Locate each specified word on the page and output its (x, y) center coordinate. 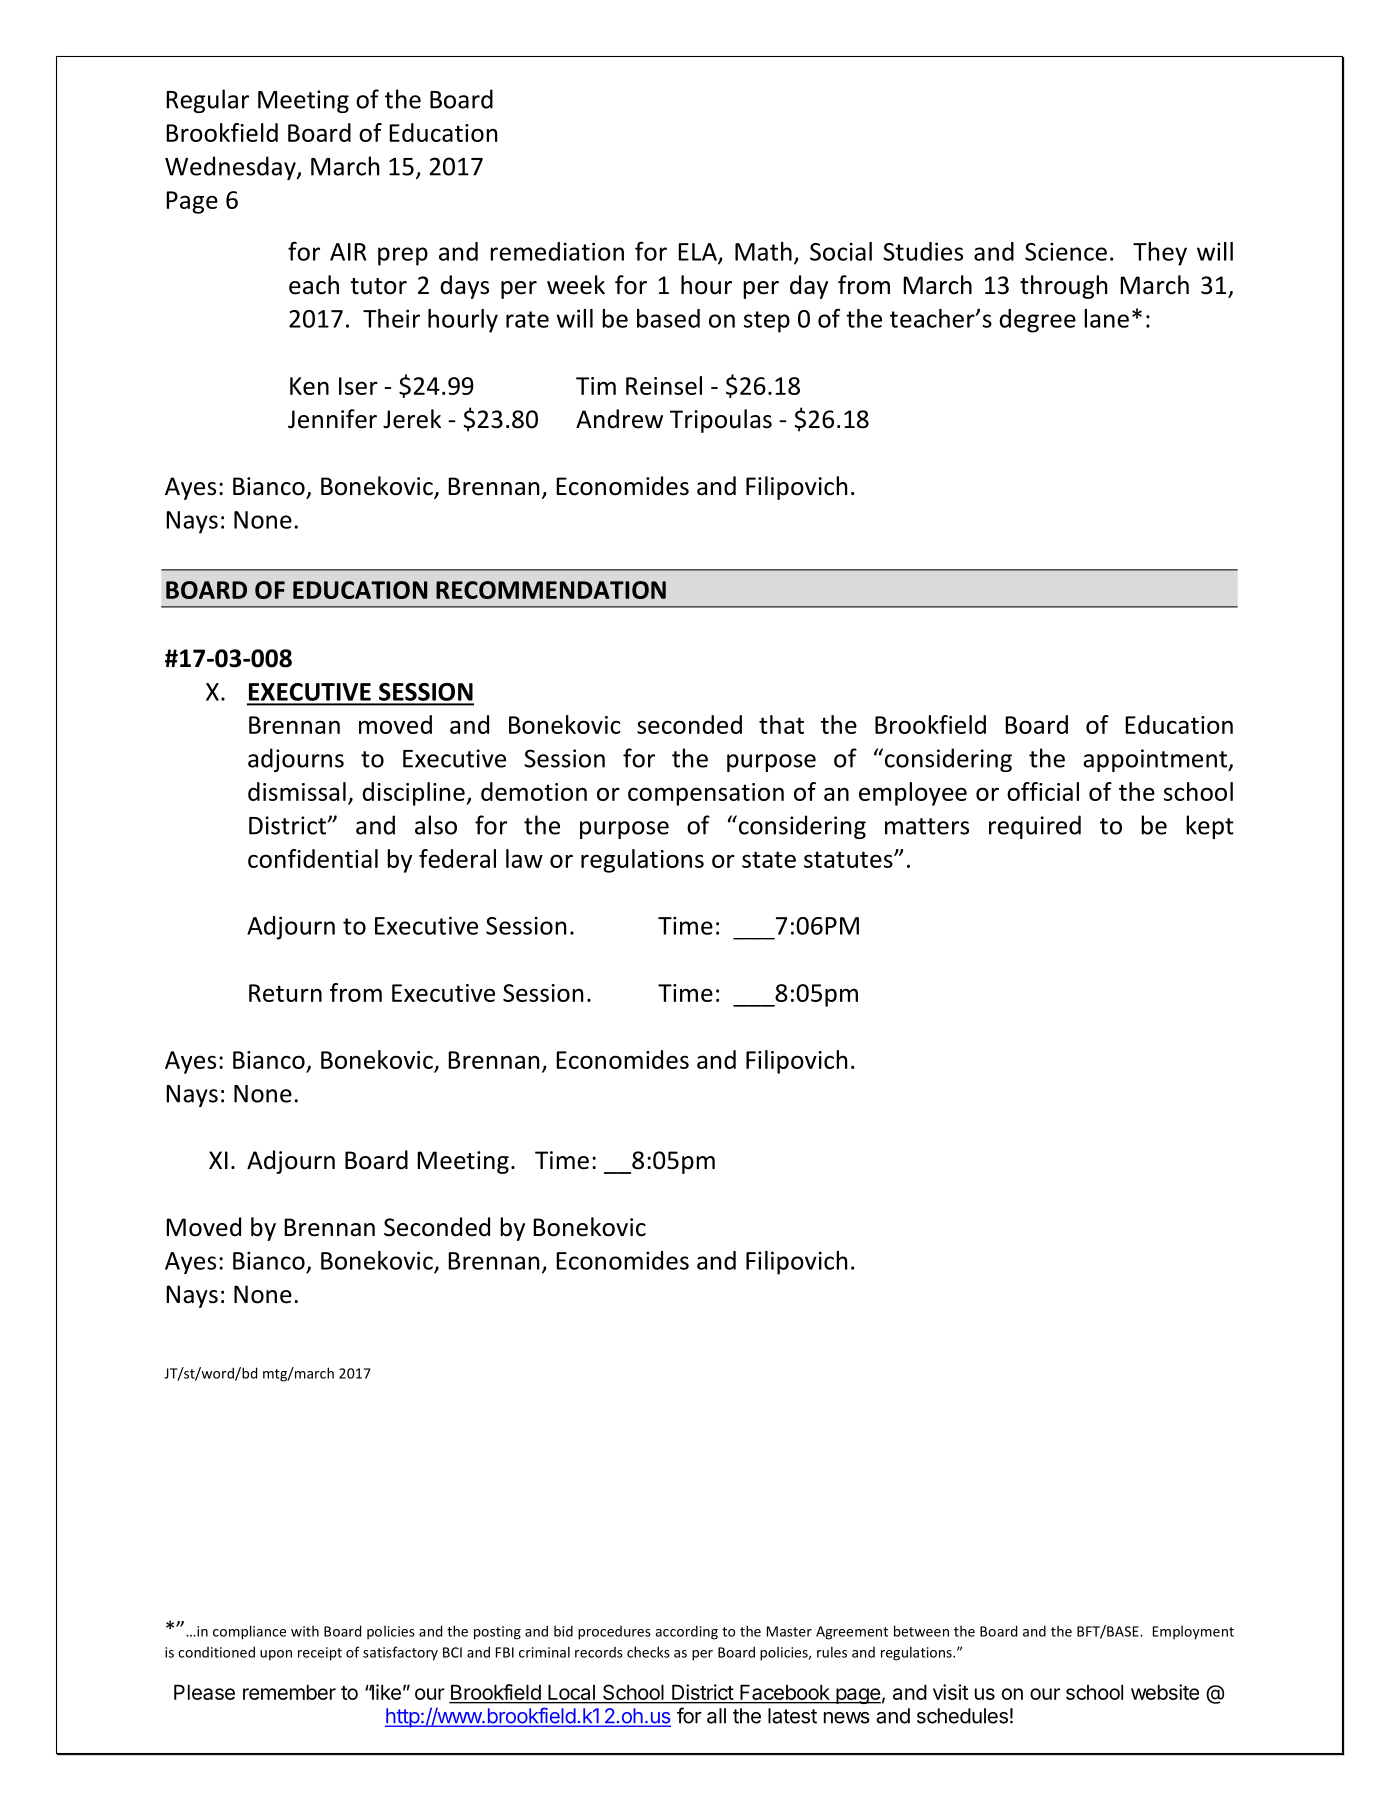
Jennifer (332, 419)
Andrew (619, 419)
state (769, 859)
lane (1106, 318)
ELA (698, 253)
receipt (320, 1654)
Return (285, 993)
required (1035, 827)
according (686, 1632)
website (1165, 1692)
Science (1066, 251)
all (716, 1716)
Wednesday (231, 168)
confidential (313, 858)
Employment (1193, 1632)
